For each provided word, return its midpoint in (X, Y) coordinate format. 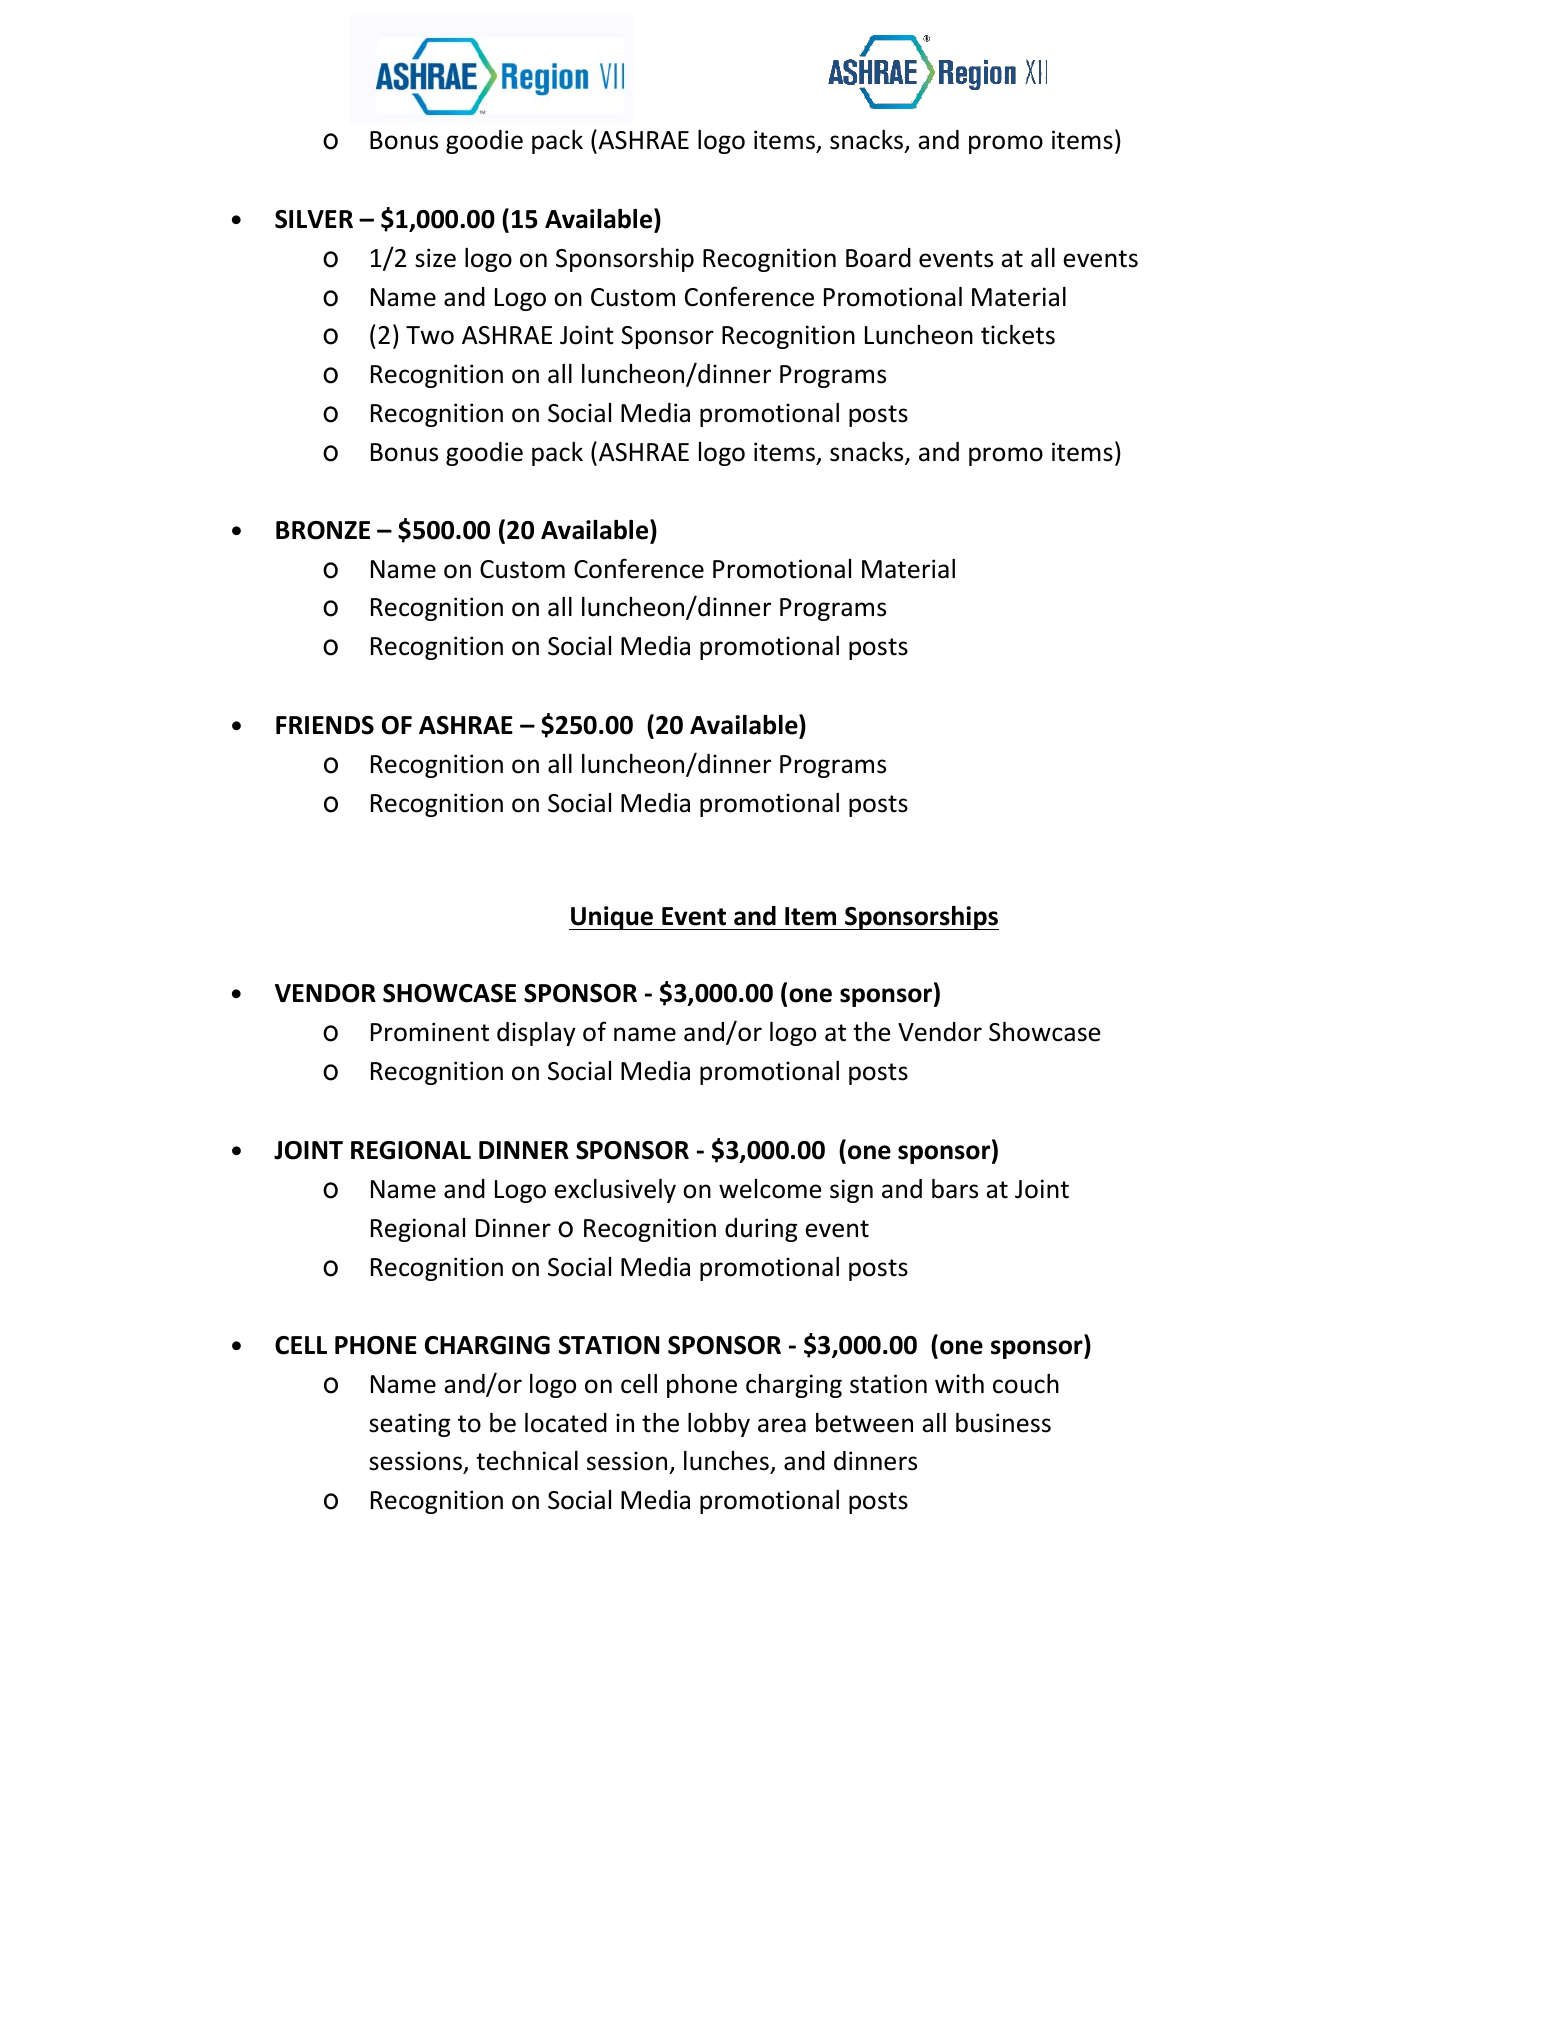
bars (955, 1189)
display (536, 1034)
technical (527, 1461)
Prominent (430, 1032)
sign (851, 1191)
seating (409, 1425)
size (435, 258)
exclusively (615, 1191)
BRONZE (323, 530)
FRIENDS (325, 725)
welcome (770, 1189)
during (761, 1230)
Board (878, 258)
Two (430, 335)
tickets (1018, 335)
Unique (612, 918)
